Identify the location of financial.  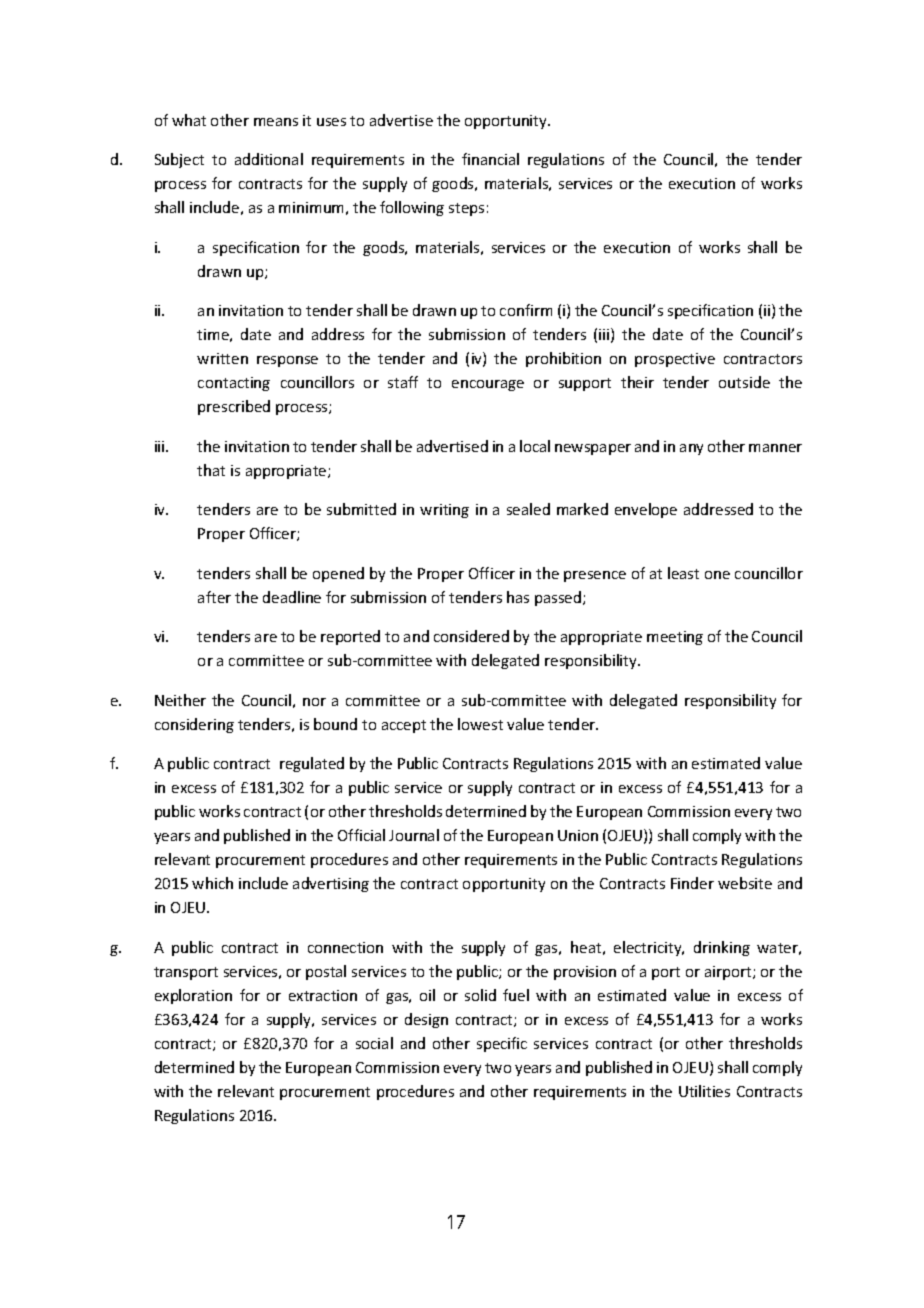
(490, 159).
